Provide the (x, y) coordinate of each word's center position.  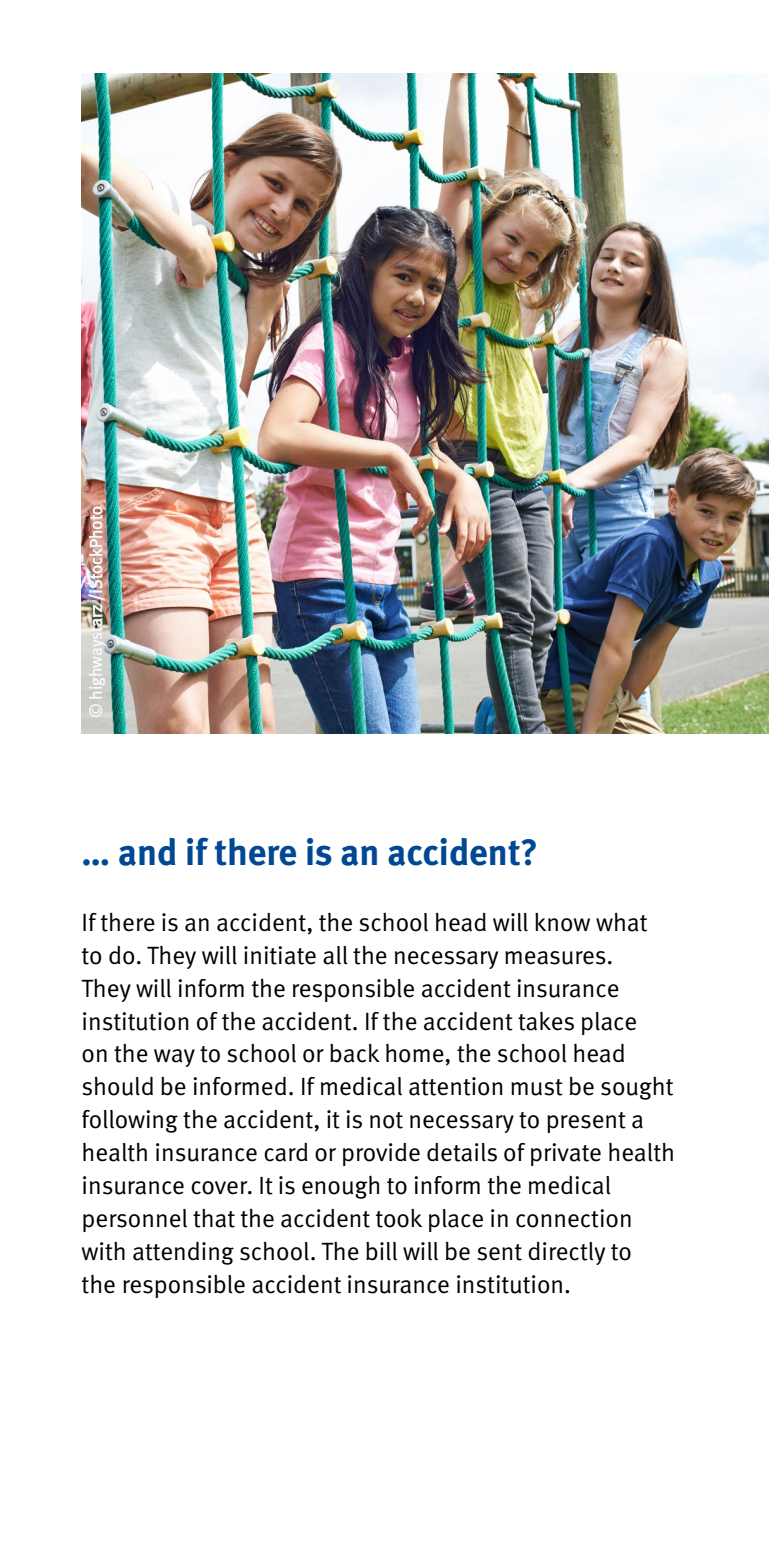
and (147, 852)
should (117, 1086)
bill (381, 1251)
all (335, 955)
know (562, 922)
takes (546, 1021)
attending (183, 1253)
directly (566, 1253)
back (355, 1053)
